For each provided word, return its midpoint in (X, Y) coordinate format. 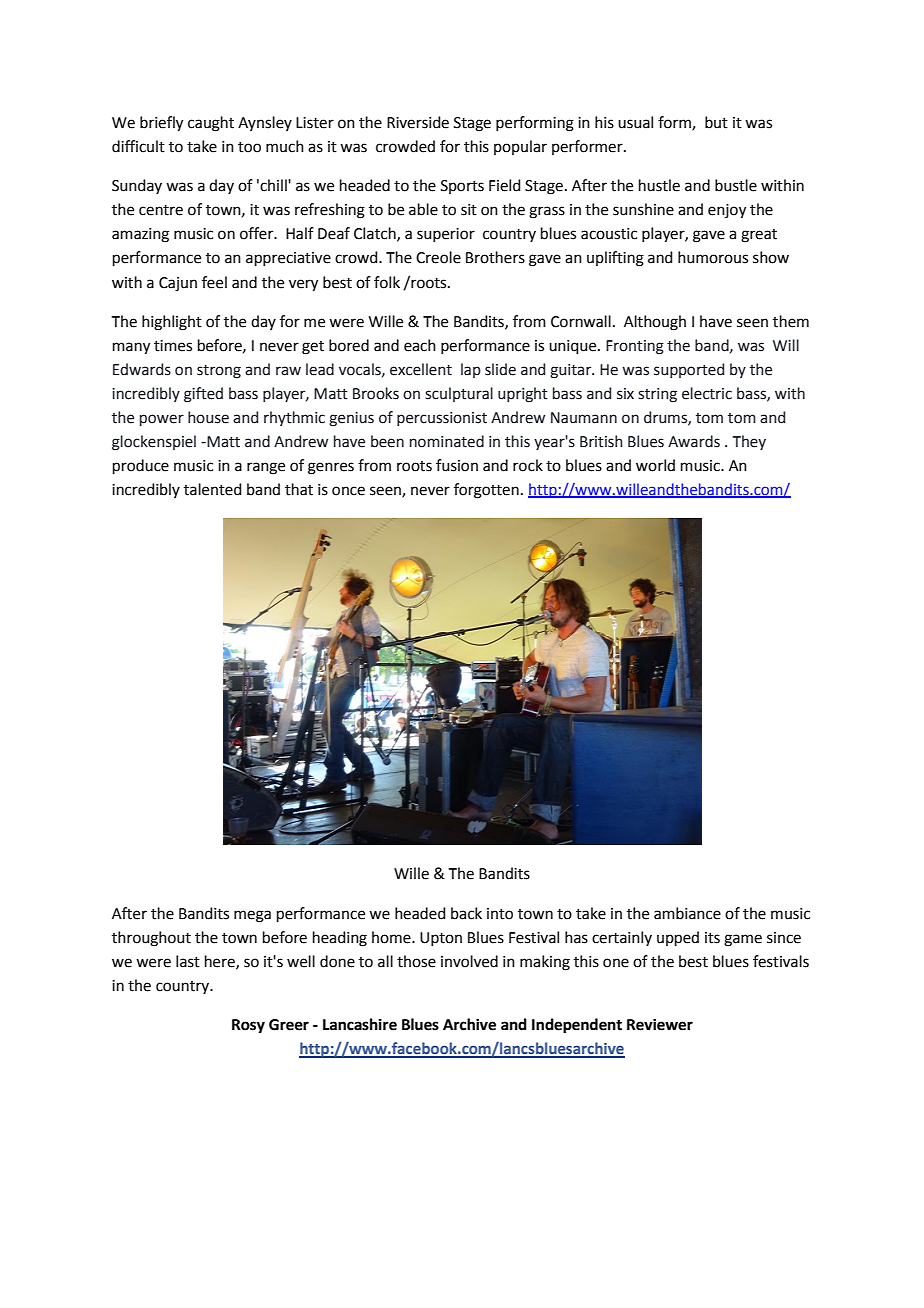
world (655, 465)
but (716, 122)
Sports (462, 187)
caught (211, 124)
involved (469, 961)
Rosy (248, 1026)
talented (213, 489)
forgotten (486, 491)
